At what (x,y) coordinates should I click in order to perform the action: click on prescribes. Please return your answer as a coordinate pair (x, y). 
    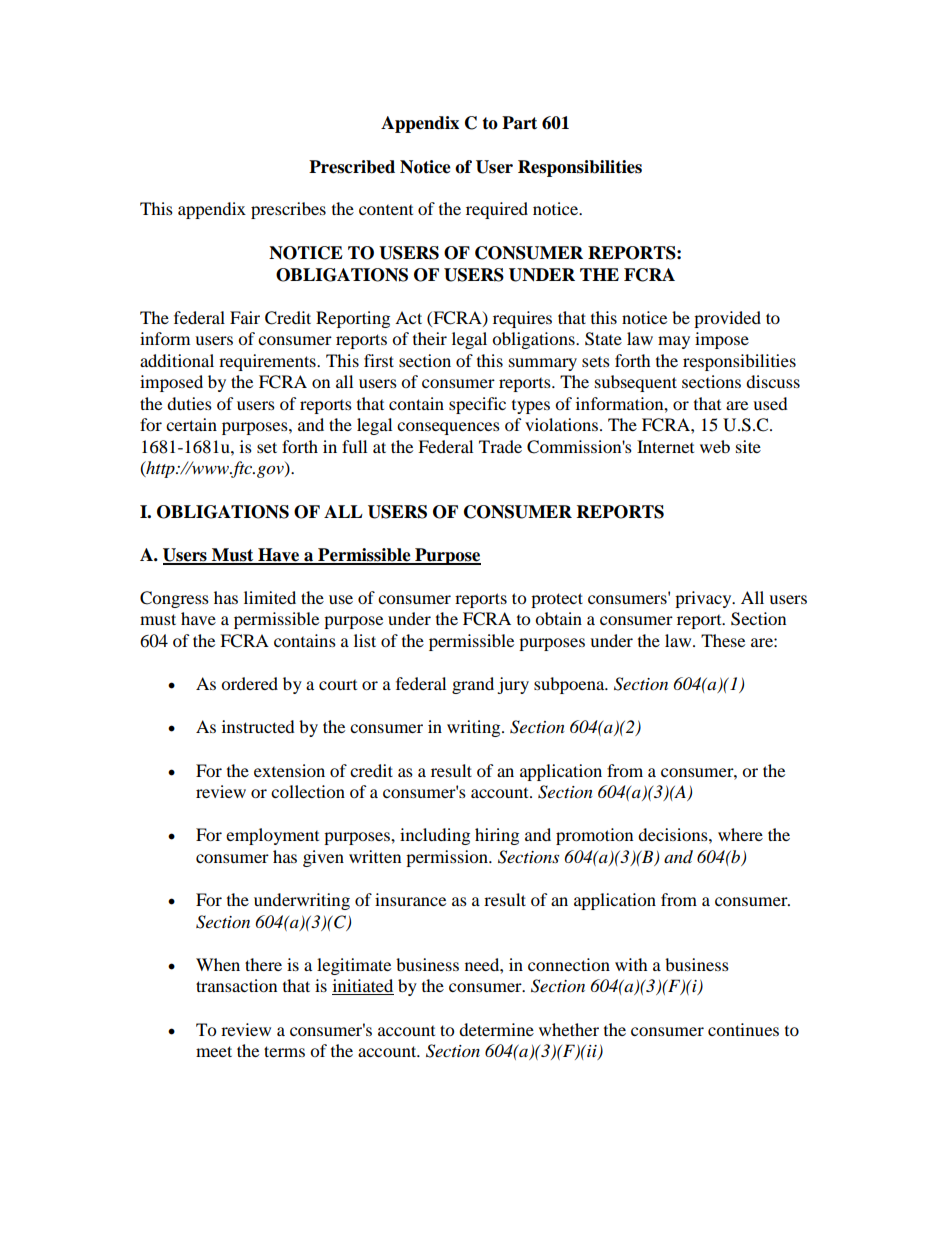
    Looking at the image, I should click on (288, 210).
